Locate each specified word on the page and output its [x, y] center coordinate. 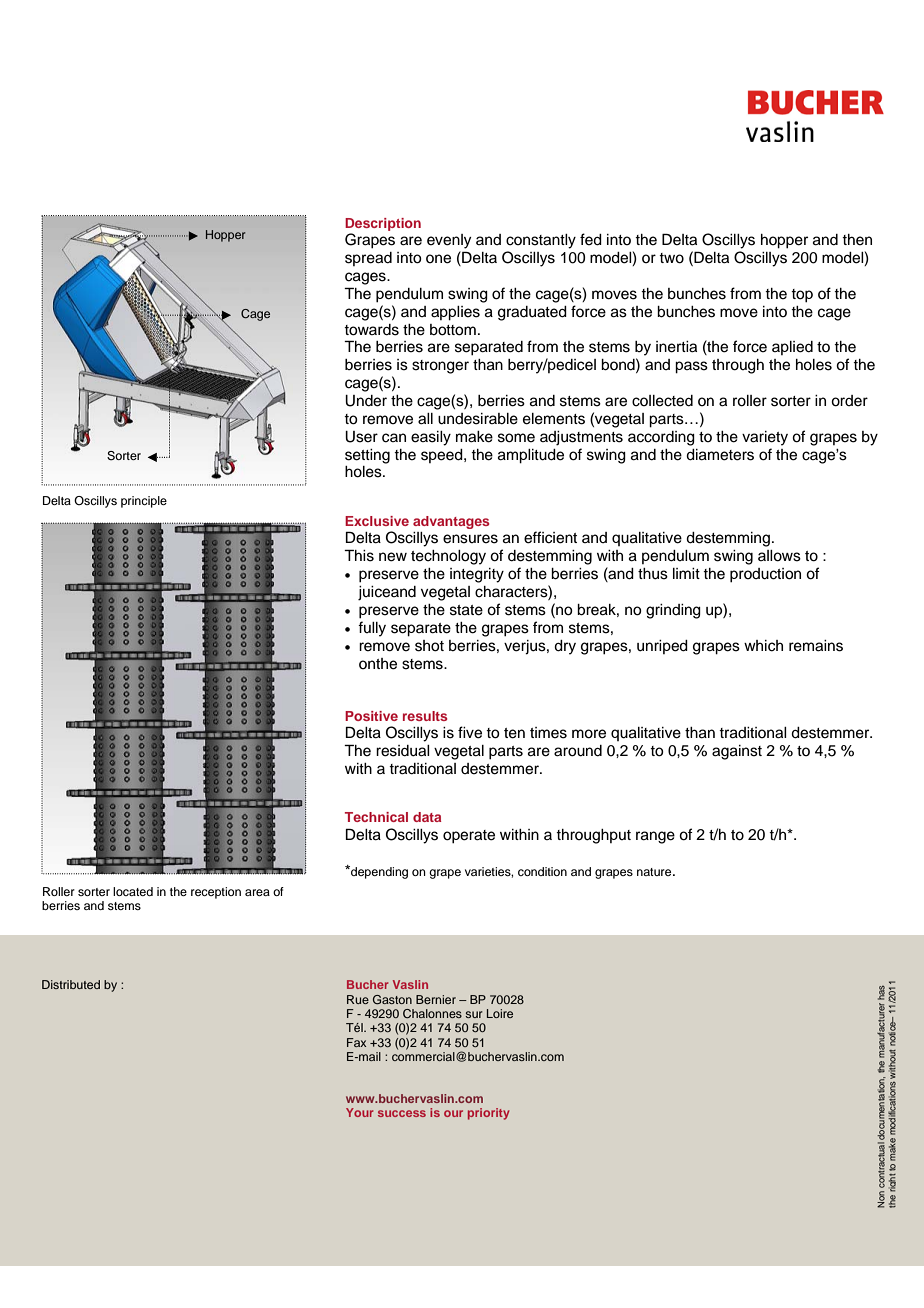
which [763, 646]
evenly [449, 241]
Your [359, 1112]
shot [429, 646]
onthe [378, 664]
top [802, 296]
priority [488, 1114]
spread [368, 259]
